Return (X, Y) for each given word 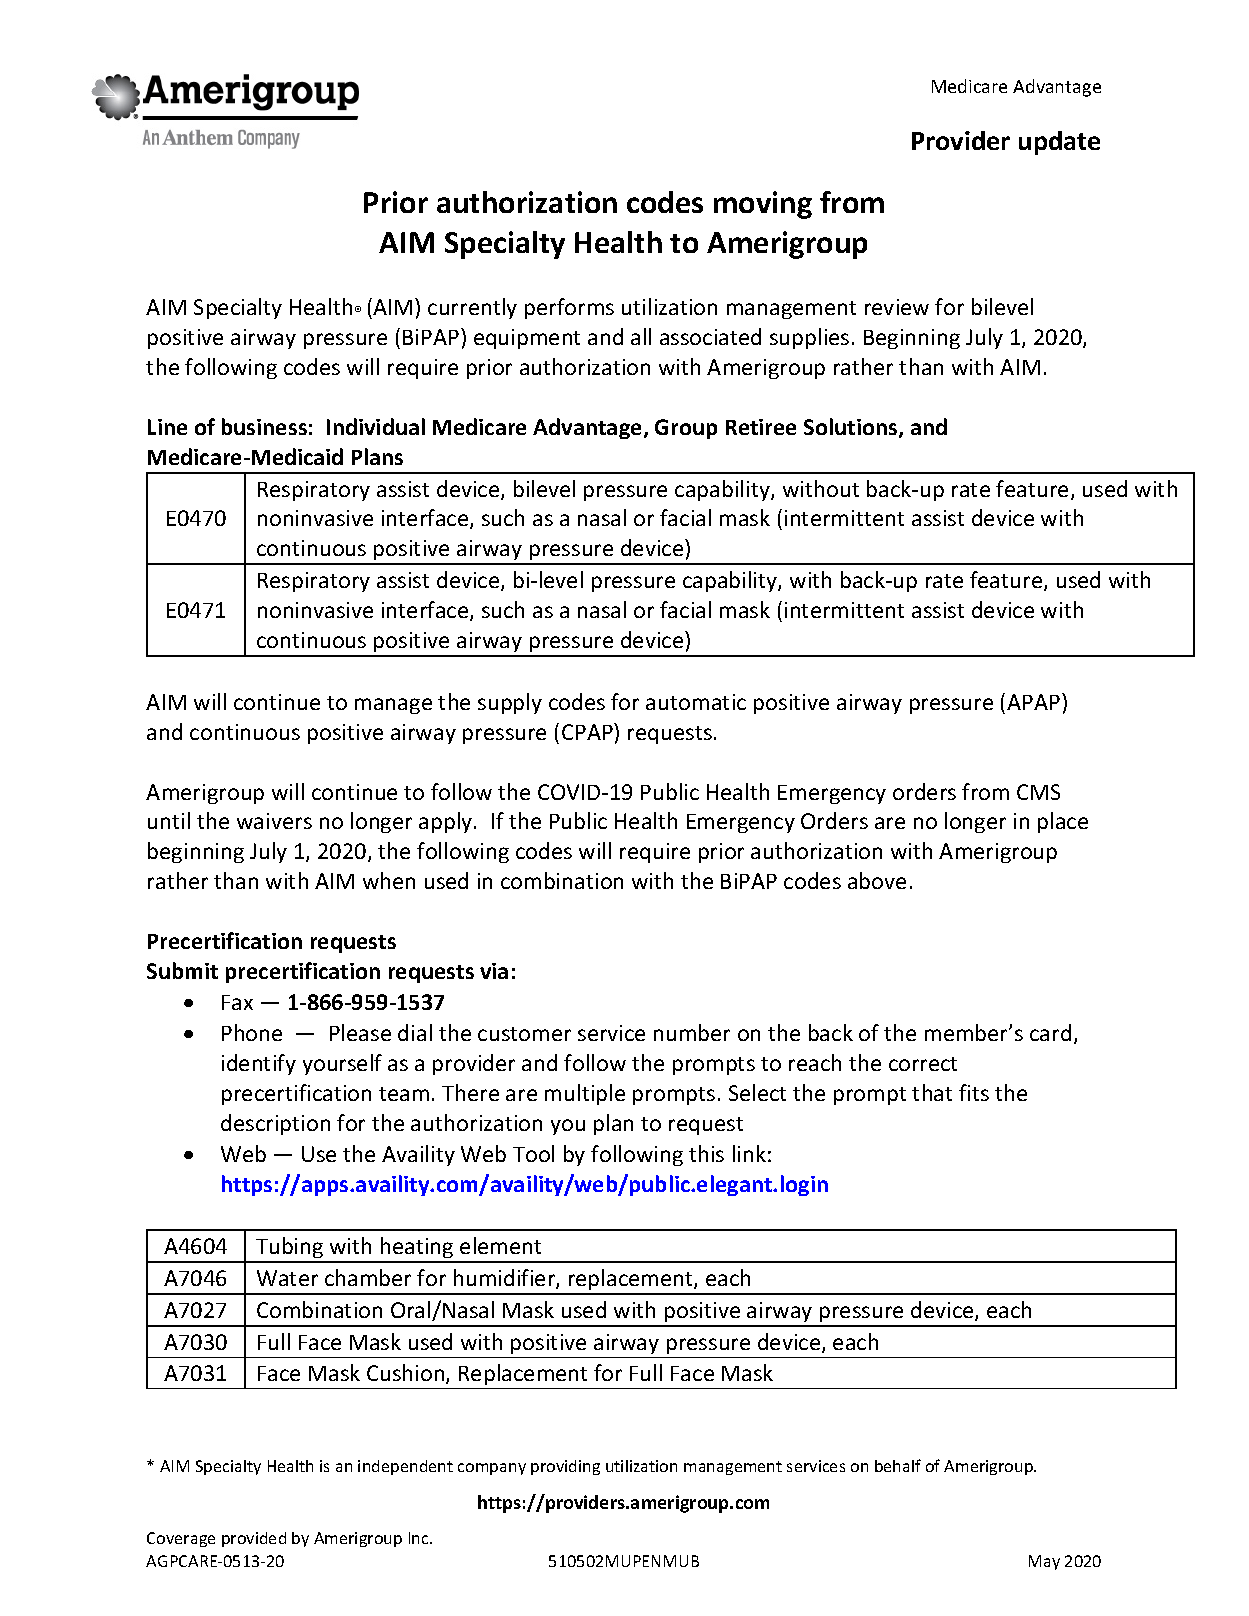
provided (254, 1539)
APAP (1035, 701)
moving (763, 205)
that (932, 1092)
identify (259, 1064)
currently (472, 308)
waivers (274, 821)
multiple (585, 1094)
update (1059, 143)
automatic (696, 702)
